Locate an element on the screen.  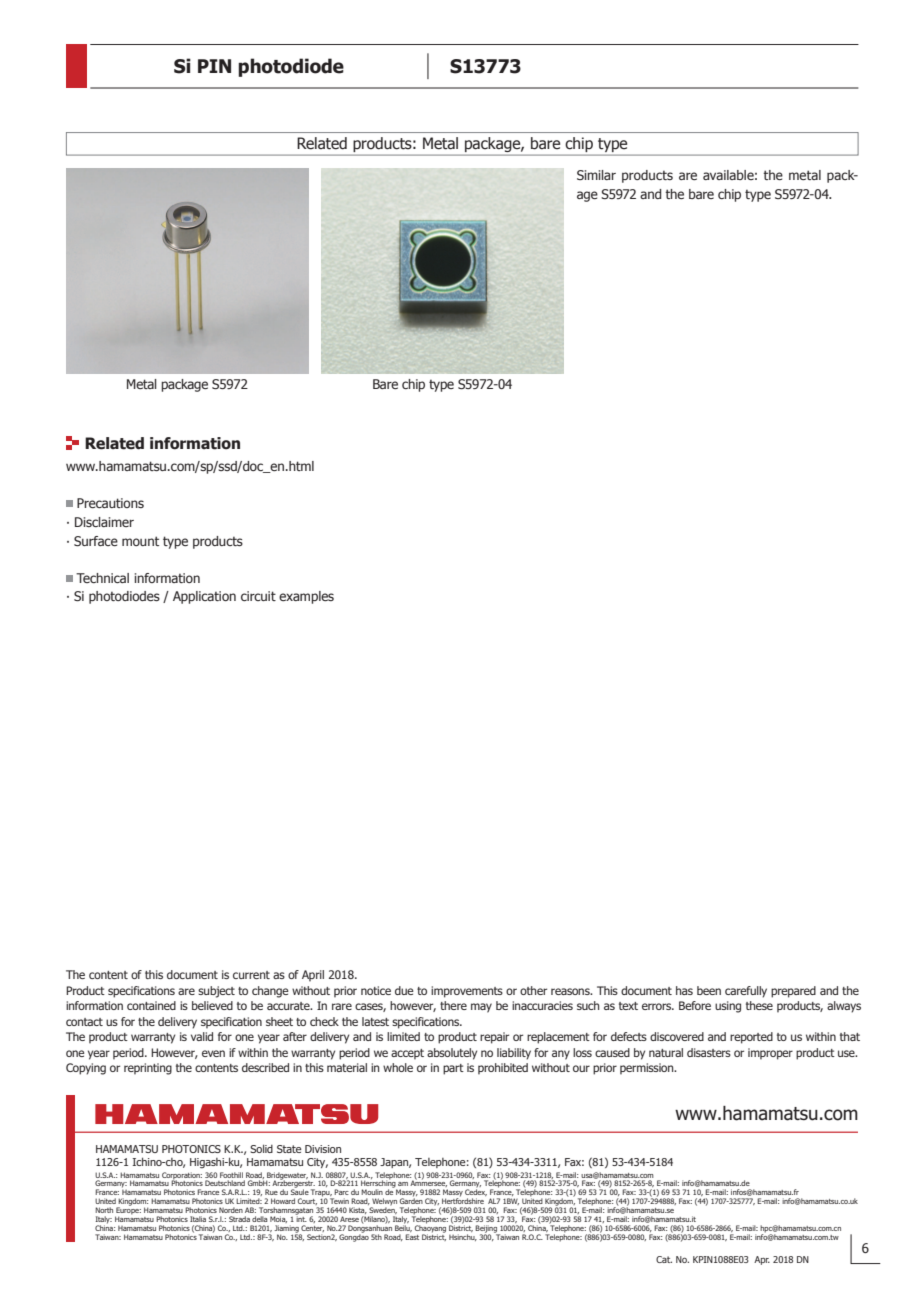
Application is located at coordinates (204, 597).
